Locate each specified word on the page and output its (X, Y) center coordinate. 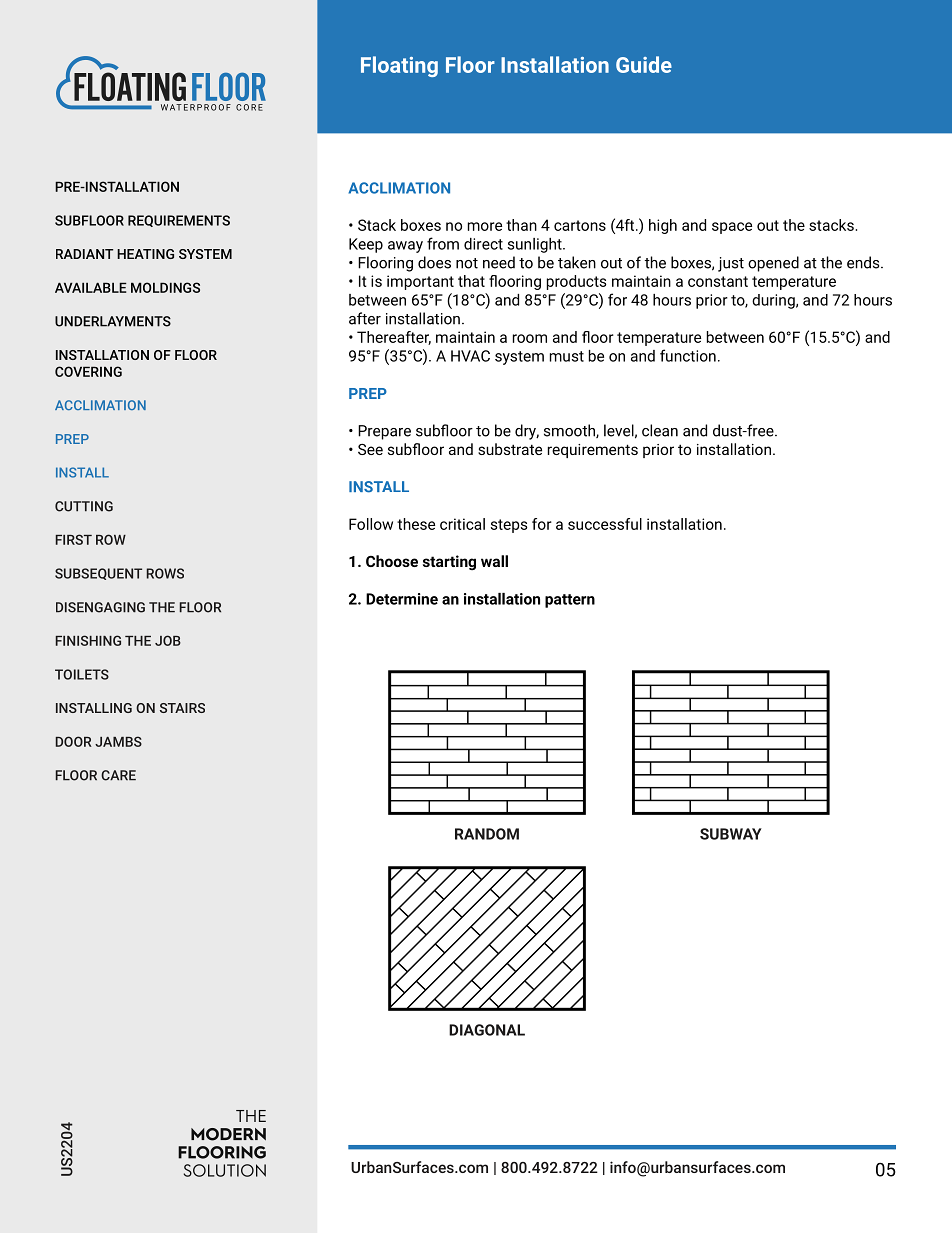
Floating (399, 66)
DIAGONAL (487, 1030)
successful (605, 524)
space (732, 228)
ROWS (165, 573)
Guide (644, 64)
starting (449, 563)
